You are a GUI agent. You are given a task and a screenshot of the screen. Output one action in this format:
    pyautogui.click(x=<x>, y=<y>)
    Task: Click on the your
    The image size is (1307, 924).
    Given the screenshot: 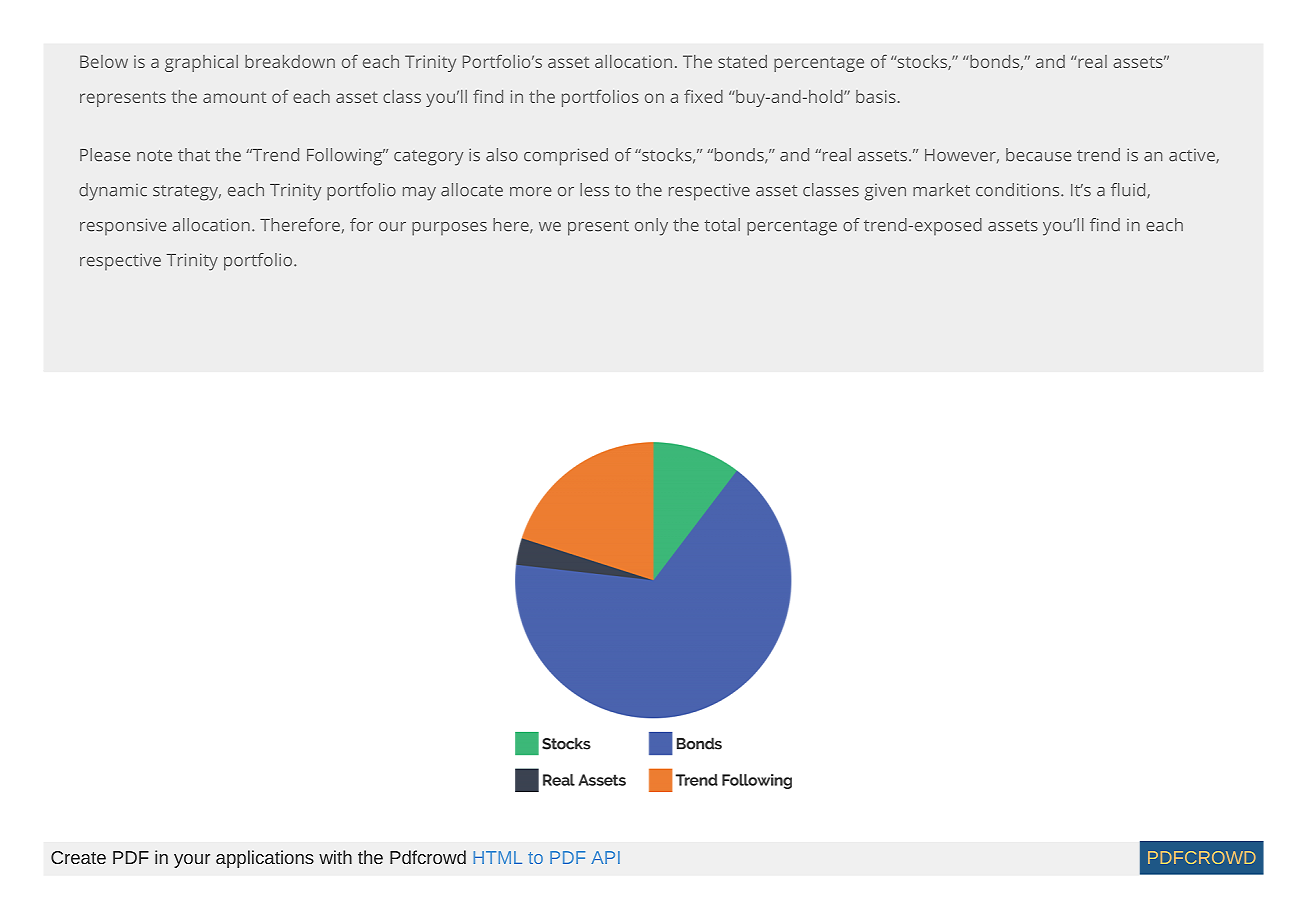 What is the action you would take?
    pyautogui.click(x=192, y=861)
